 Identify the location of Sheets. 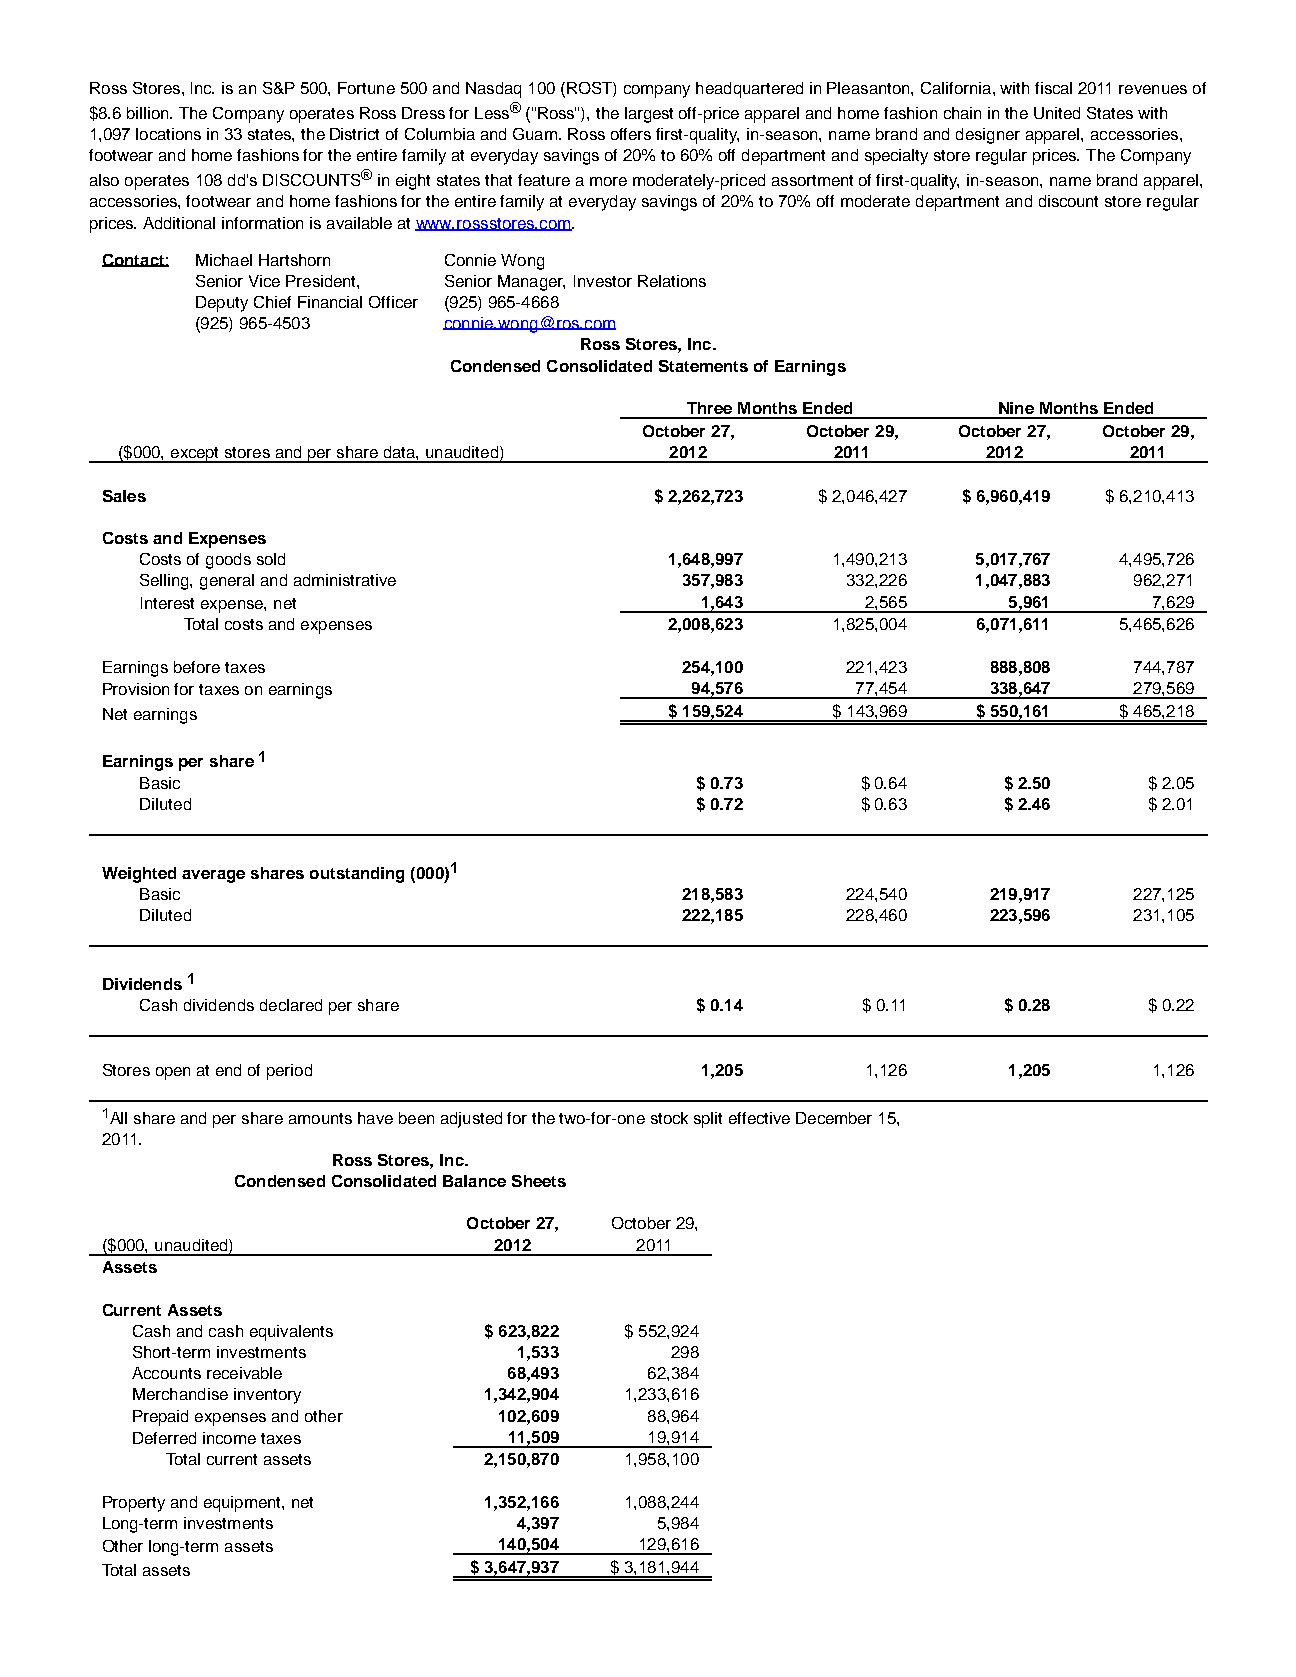
(539, 1181).
